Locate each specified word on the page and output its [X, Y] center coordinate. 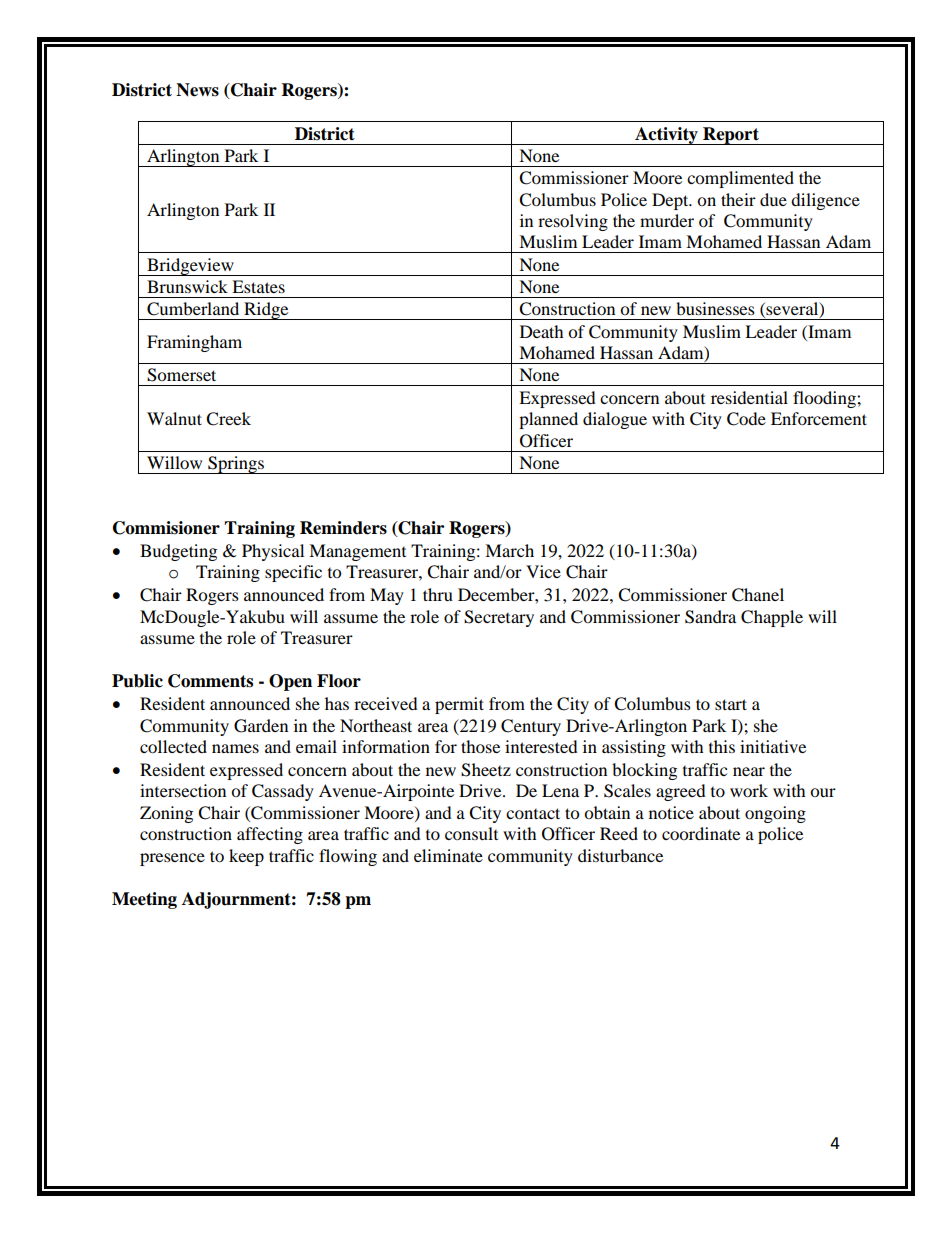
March [509, 550]
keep [246, 857]
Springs [236, 465]
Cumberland [193, 309]
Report [731, 136]
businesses [715, 308]
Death [542, 331]
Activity [666, 136]
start [731, 704]
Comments [210, 681]
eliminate [448, 855]
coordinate [701, 833]
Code [746, 419]
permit [459, 705]
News [197, 90]
